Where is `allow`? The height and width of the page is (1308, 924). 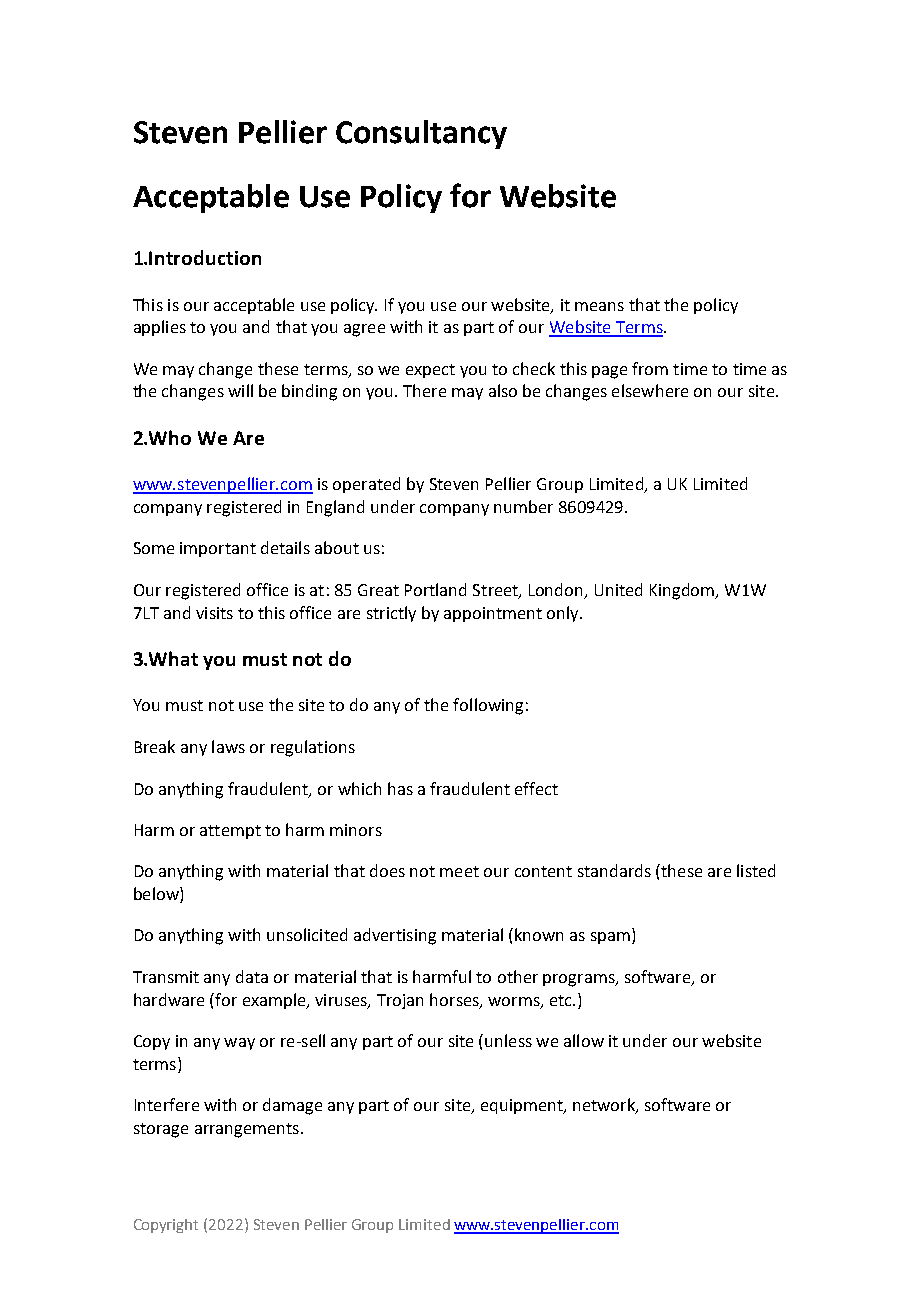 allow is located at coordinates (584, 1040).
